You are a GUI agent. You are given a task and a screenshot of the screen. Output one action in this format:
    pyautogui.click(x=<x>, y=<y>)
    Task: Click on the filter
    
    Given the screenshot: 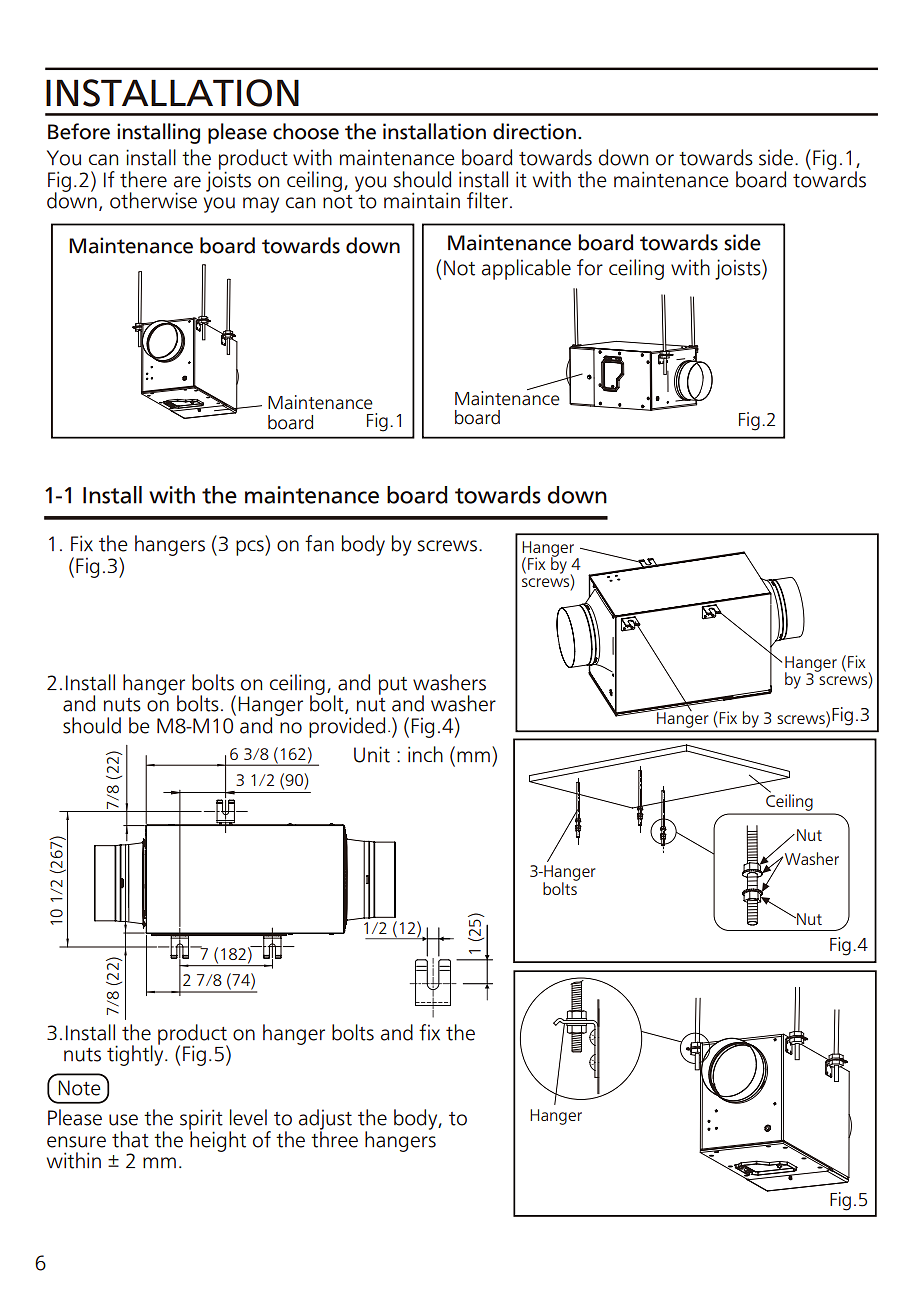 What is the action you would take?
    pyautogui.click(x=487, y=200)
